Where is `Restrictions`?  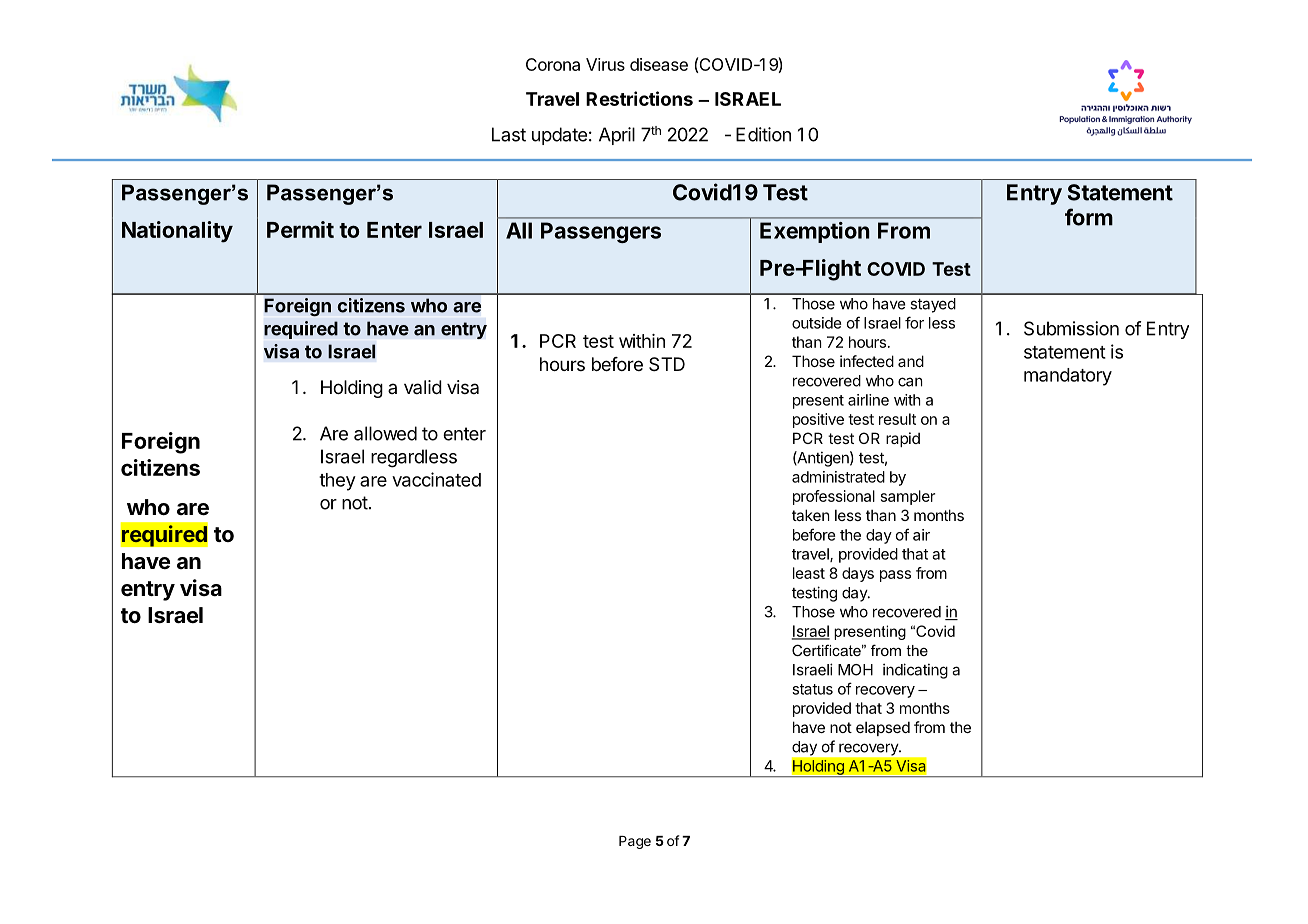 Restrictions is located at coordinates (639, 98).
